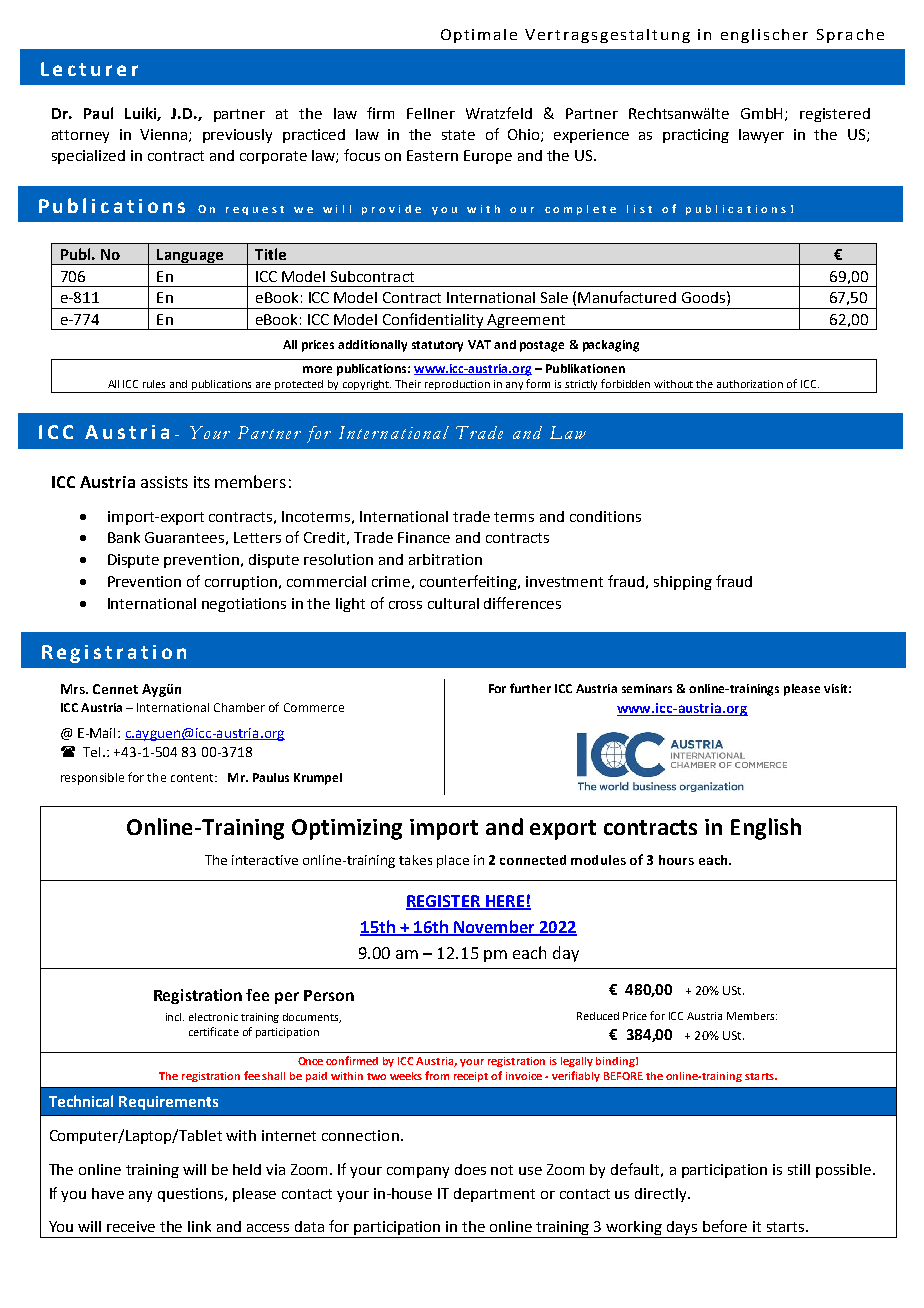 This image has width=924, height=1308. Describe the element at coordinates (199, 1226) in the image. I see `link` at that location.
